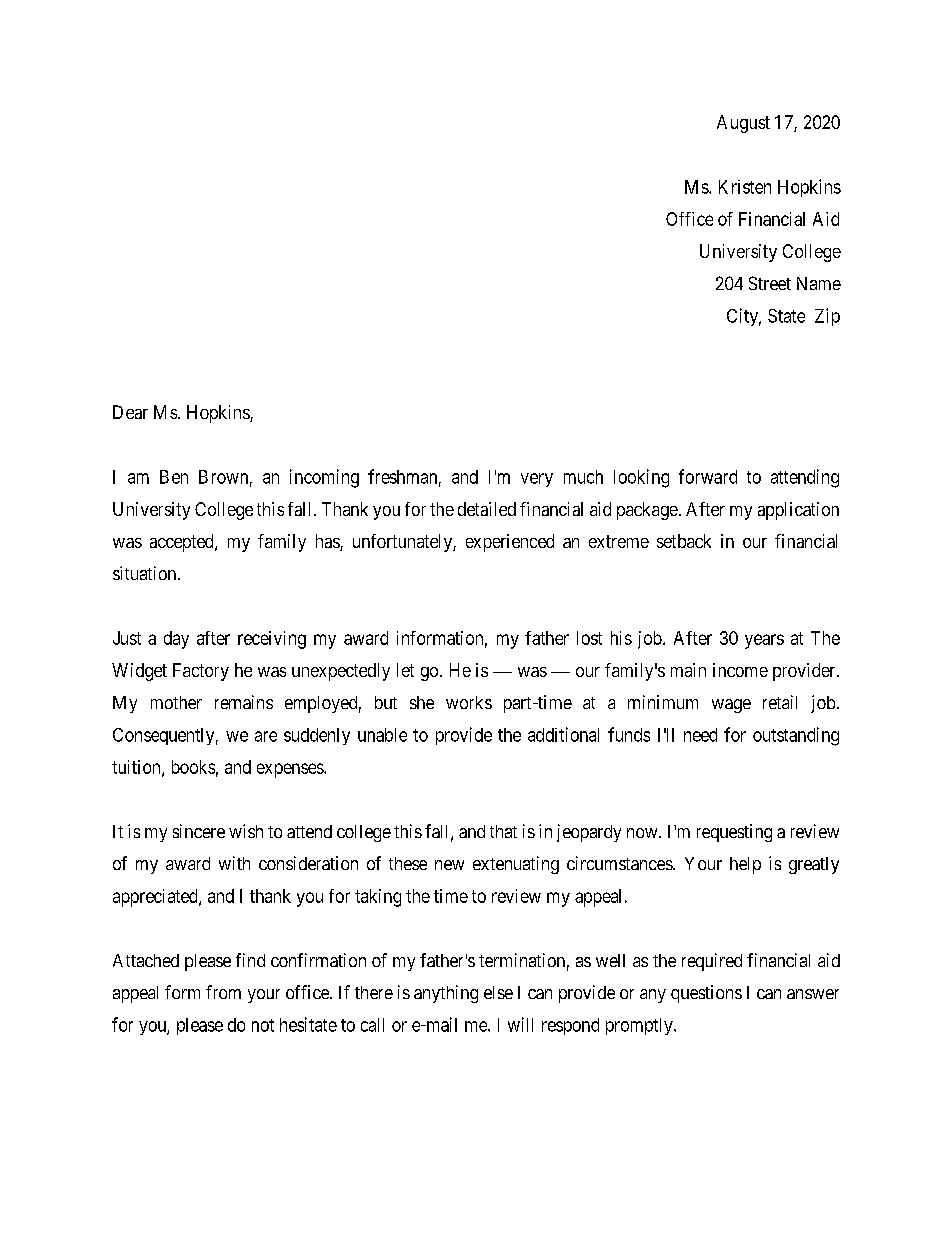  What do you see at coordinates (503, 831) in the page?
I see `that` at bounding box center [503, 831].
